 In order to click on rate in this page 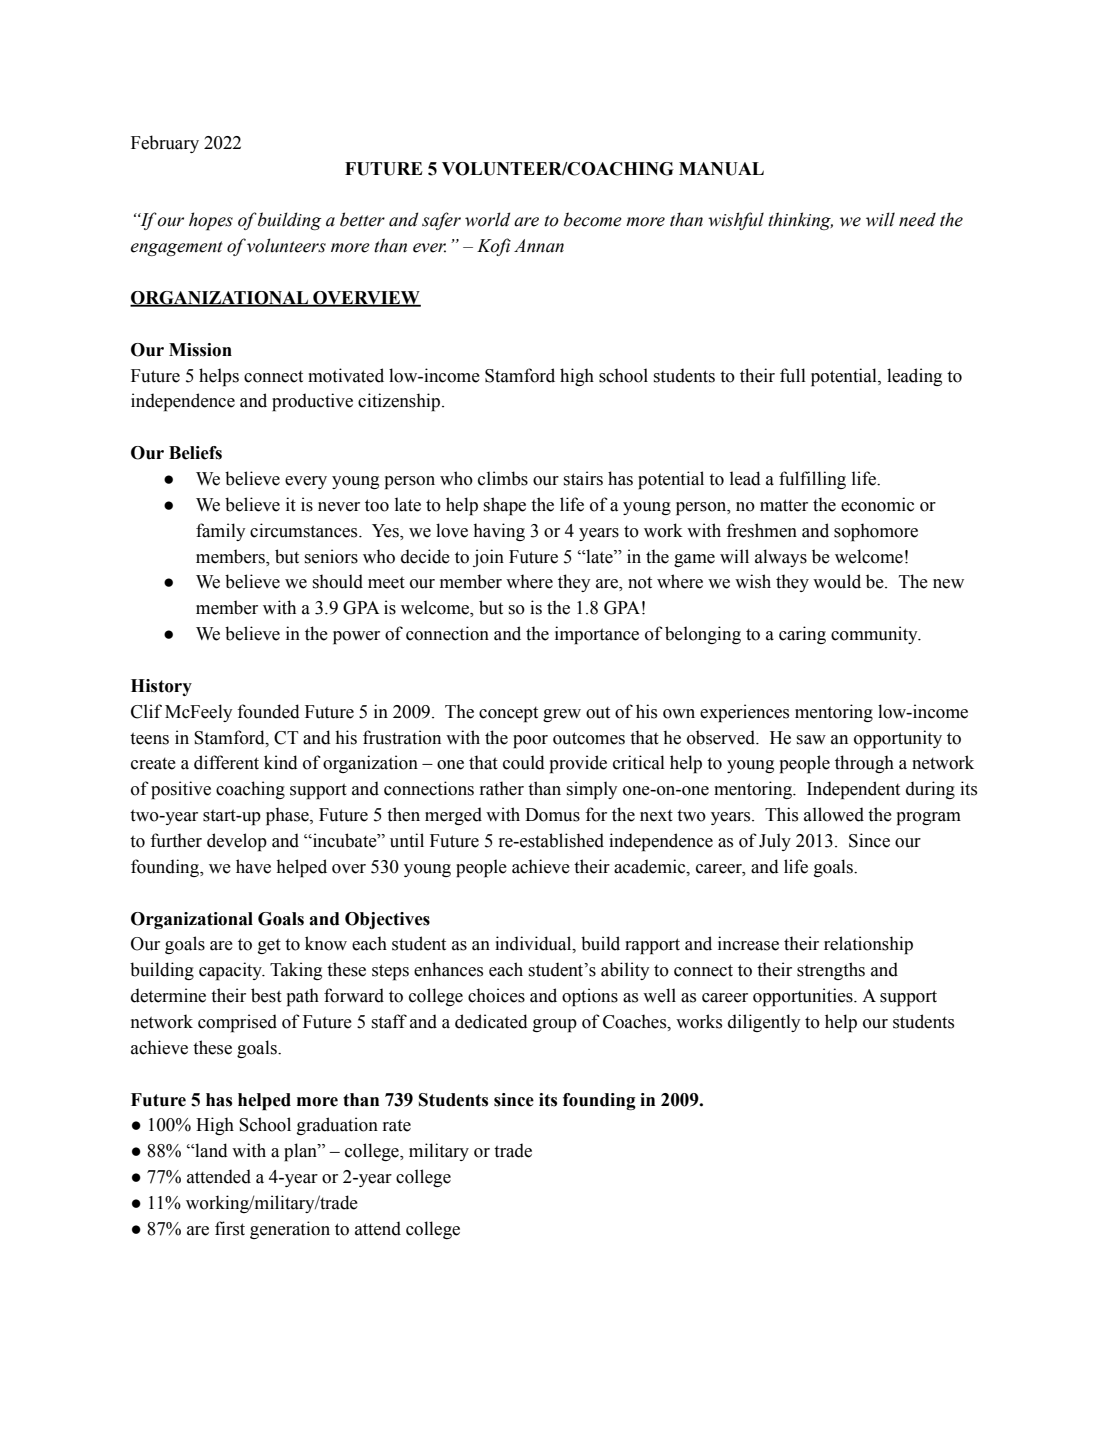, I will do `click(397, 1125)`.
